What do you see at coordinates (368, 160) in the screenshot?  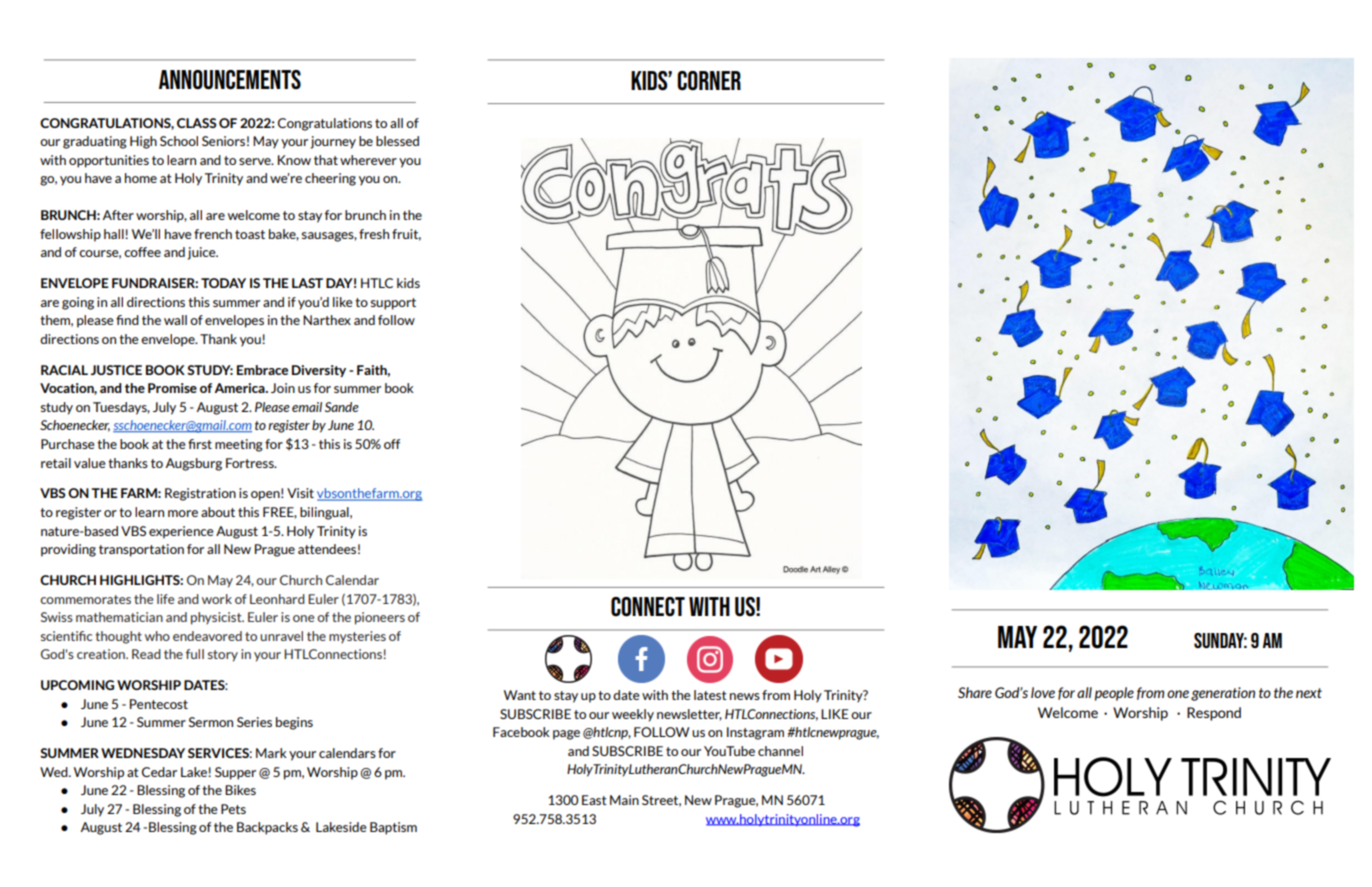 I see `wherever` at bounding box center [368, 160].
